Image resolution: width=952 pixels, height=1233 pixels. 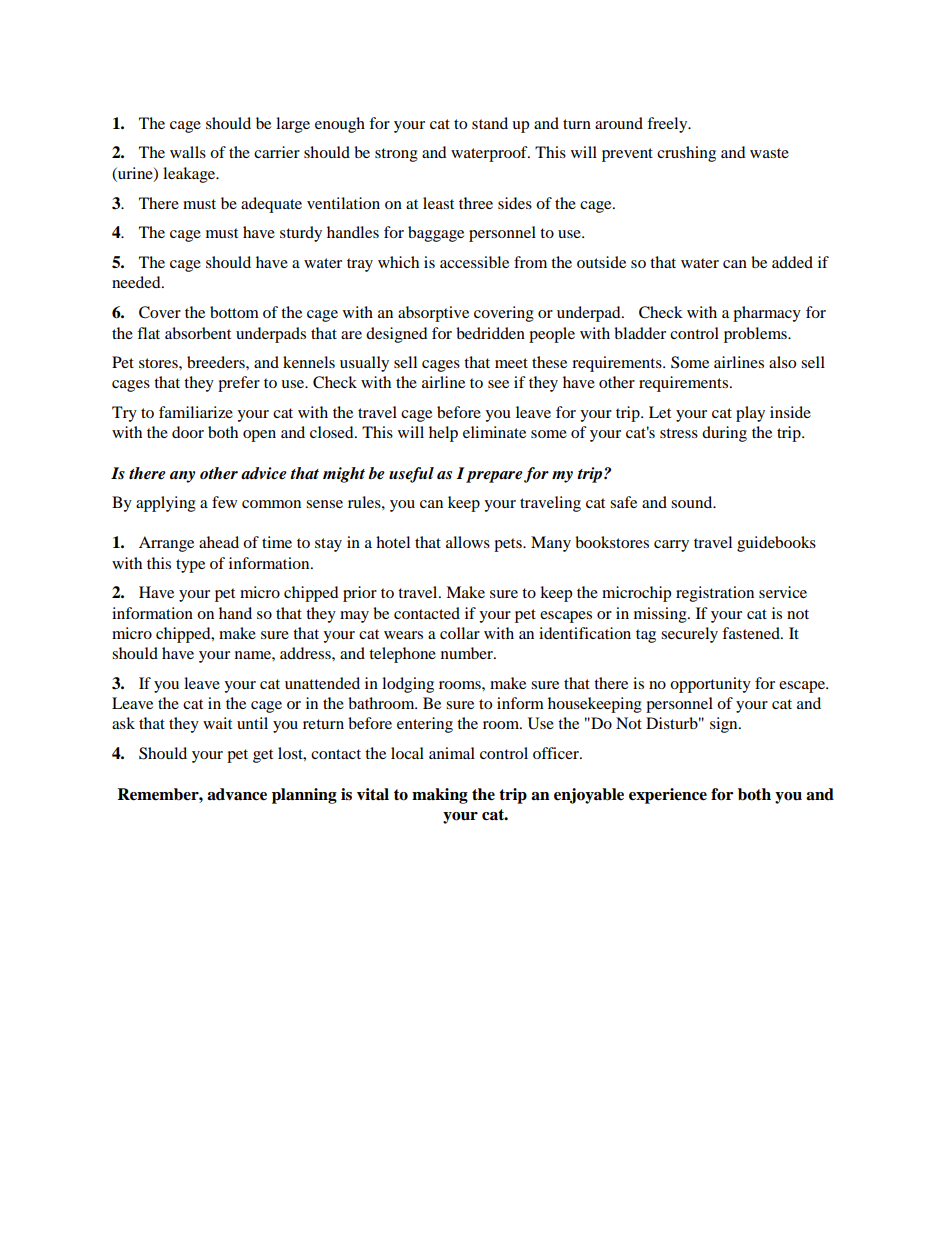 What do you see at coordinates (686, 154) in the screenshot?
I see `crushing` at bounding box center [686, 154].
